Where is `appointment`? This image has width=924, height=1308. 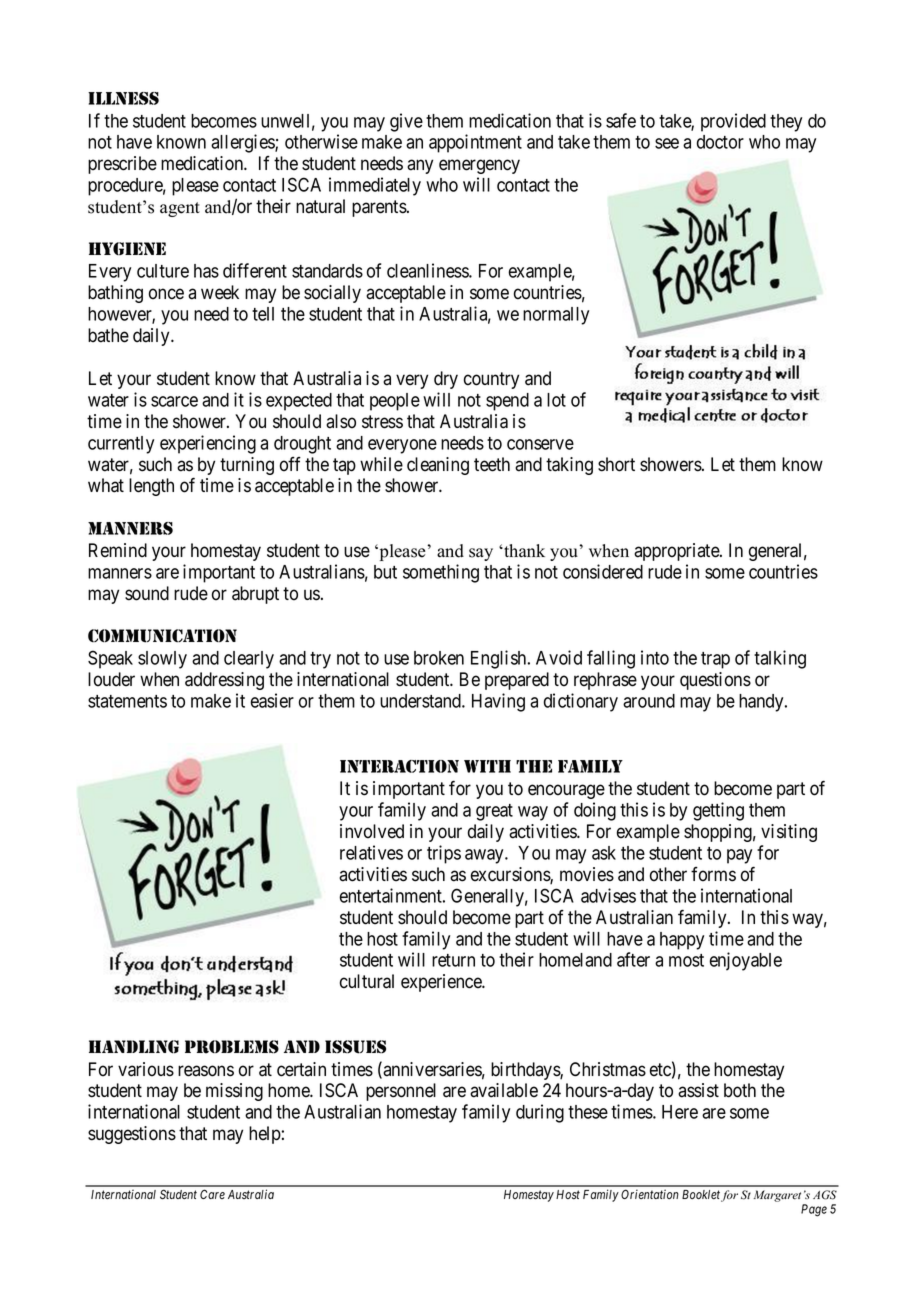 appointment is located at coordinates (475, 143).
